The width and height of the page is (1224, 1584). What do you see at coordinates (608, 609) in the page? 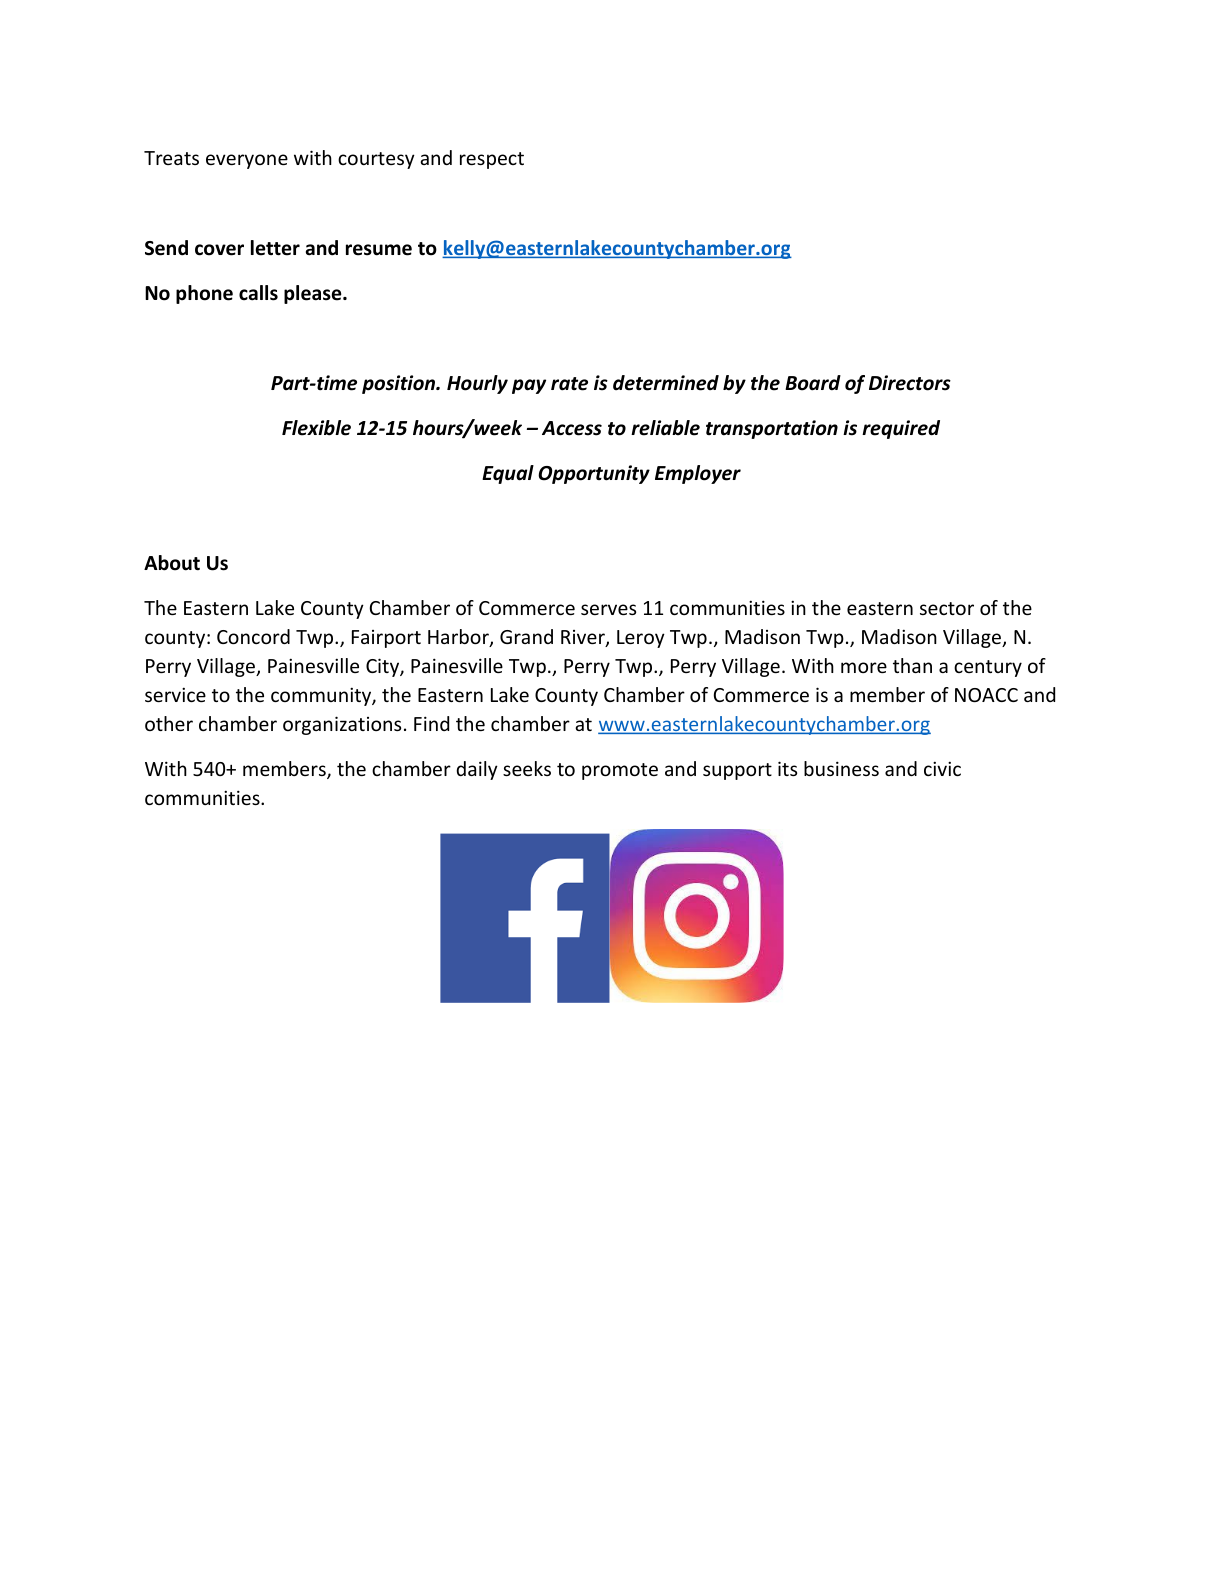
I see `serves` at bounding box center [608, 609].
